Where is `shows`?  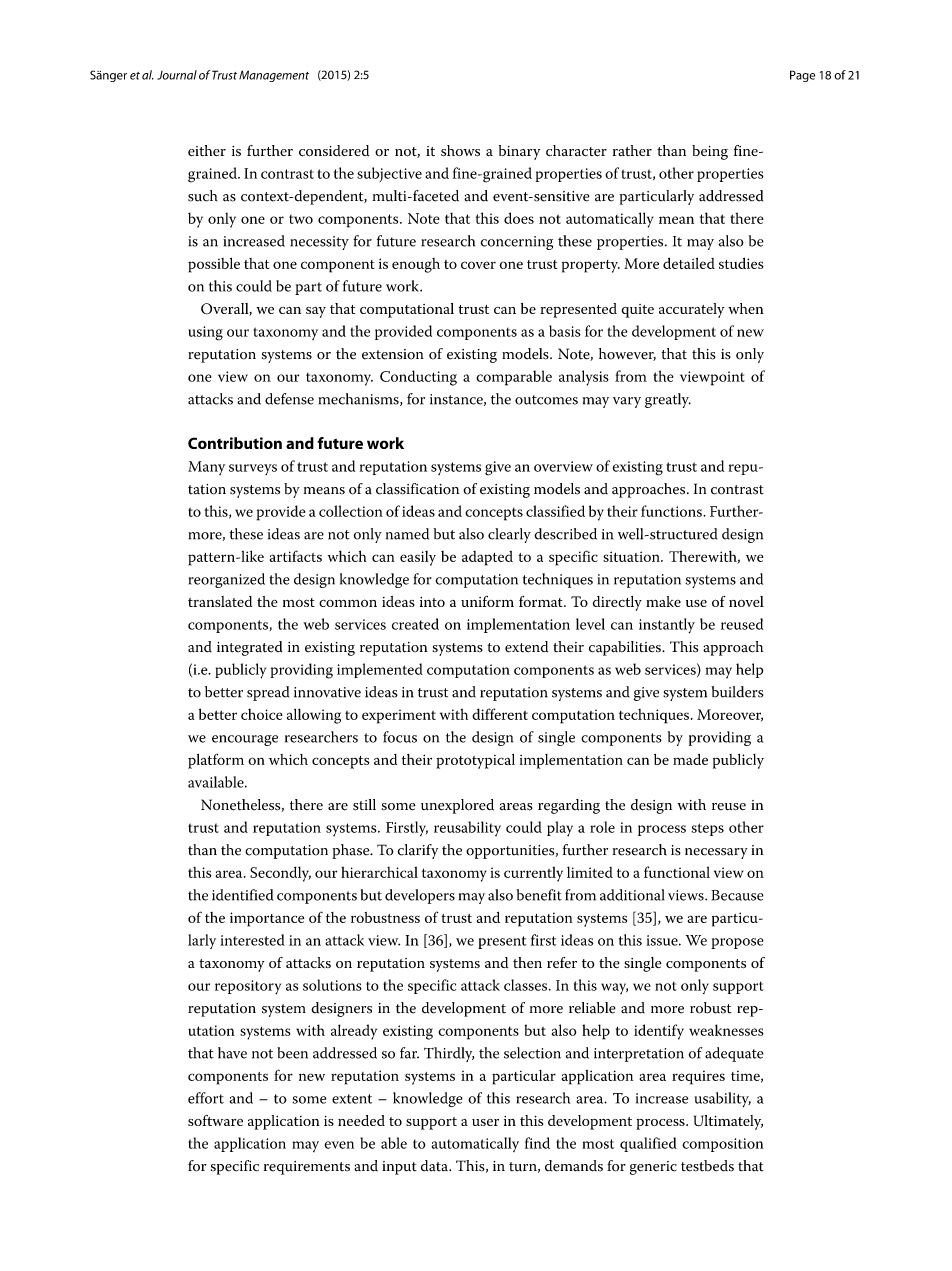
shows is located at coordinates (460, 151).
